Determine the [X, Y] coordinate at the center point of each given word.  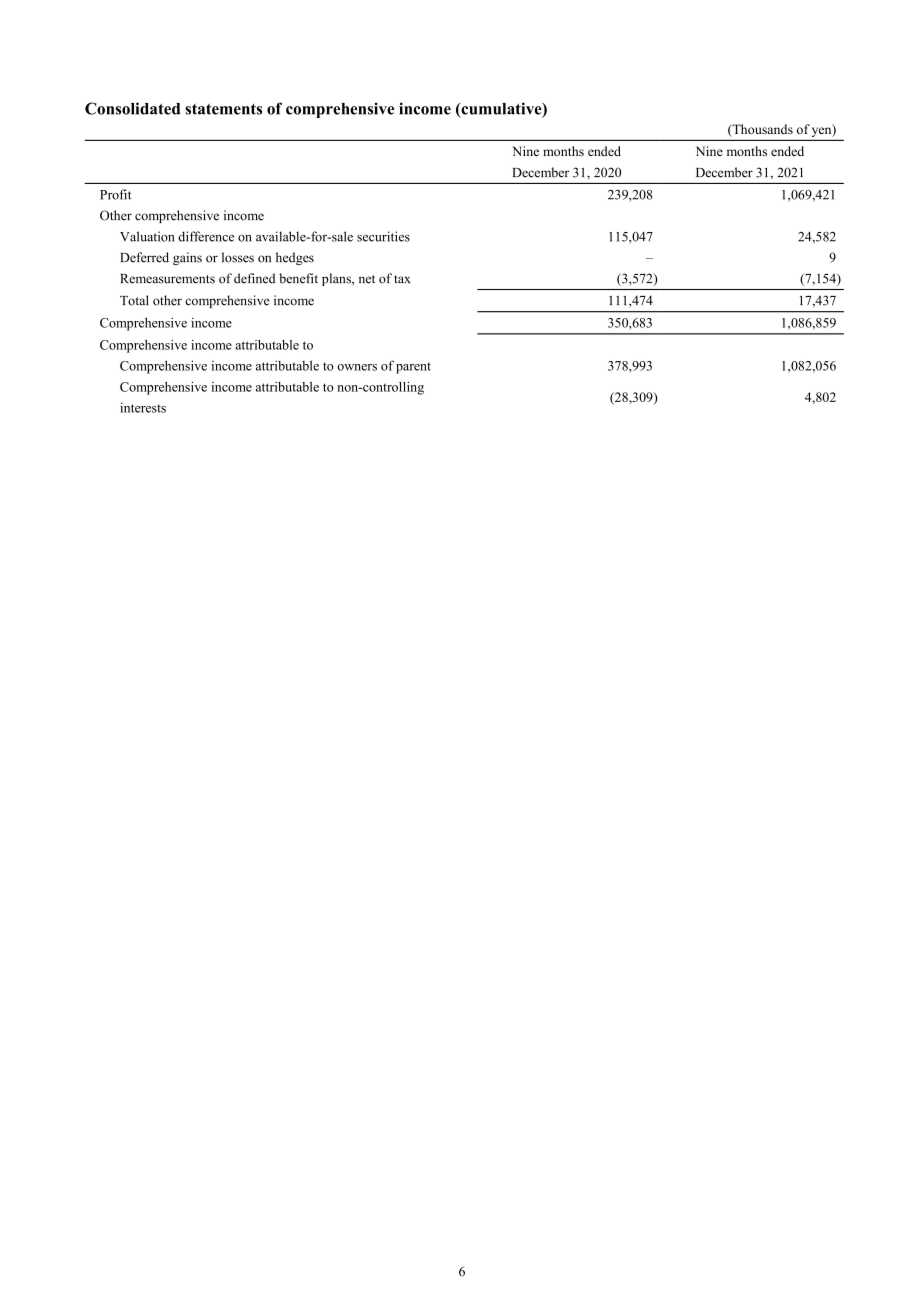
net [367, 279]
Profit [116, 194]
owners [357, 367]
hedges [295, 258]
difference [206, 236]
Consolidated [133, 108]
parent [413, 368]
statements [223, 109]
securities [383, 236]
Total [134, 300]
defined [254, 278]
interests [143, 407]
